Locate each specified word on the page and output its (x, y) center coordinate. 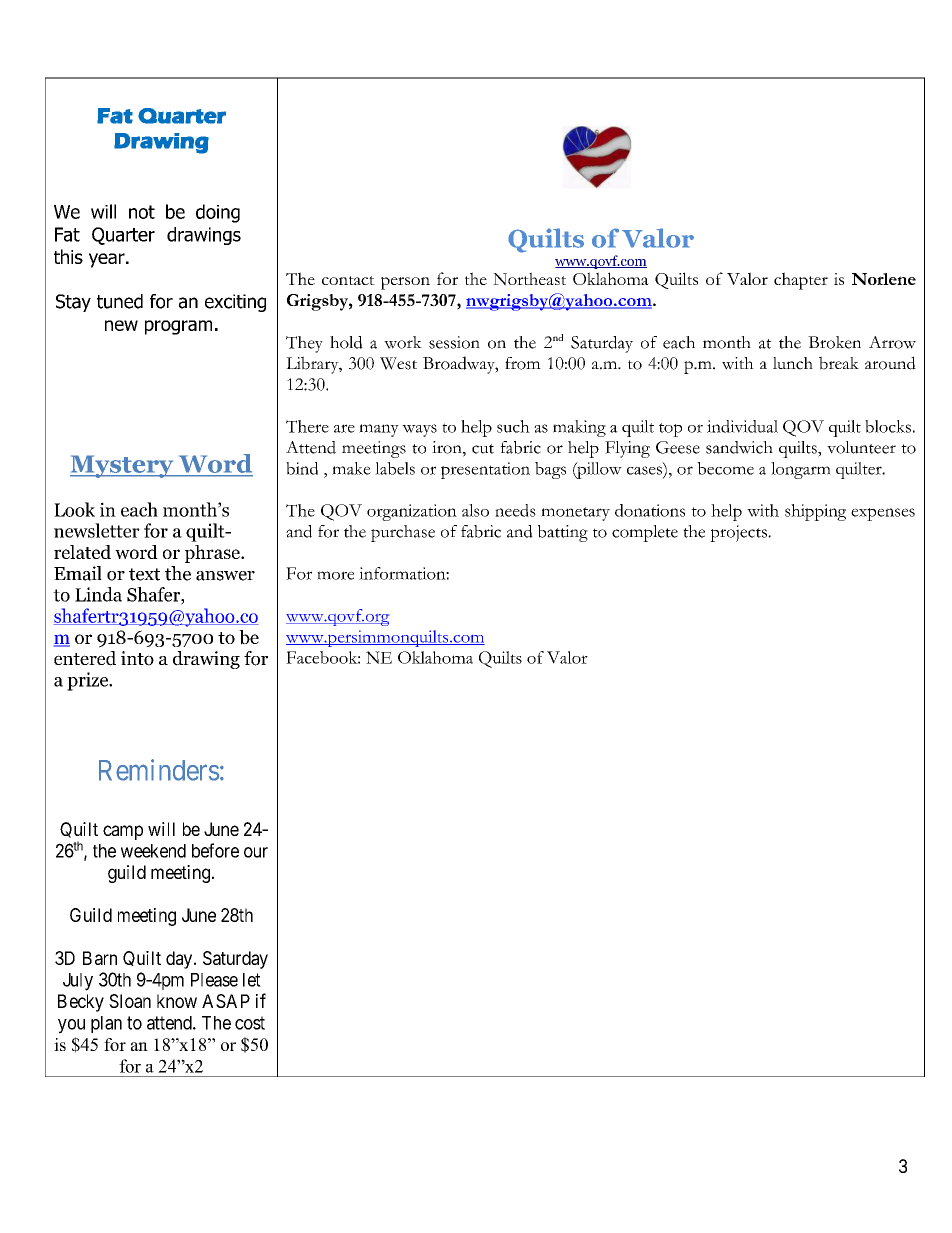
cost (250, 1023)
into (137, 658)
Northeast (529, 279)
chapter (801, 281)
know (177, 1001)
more (335, 575)
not (142, 212)
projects (739, 533)
